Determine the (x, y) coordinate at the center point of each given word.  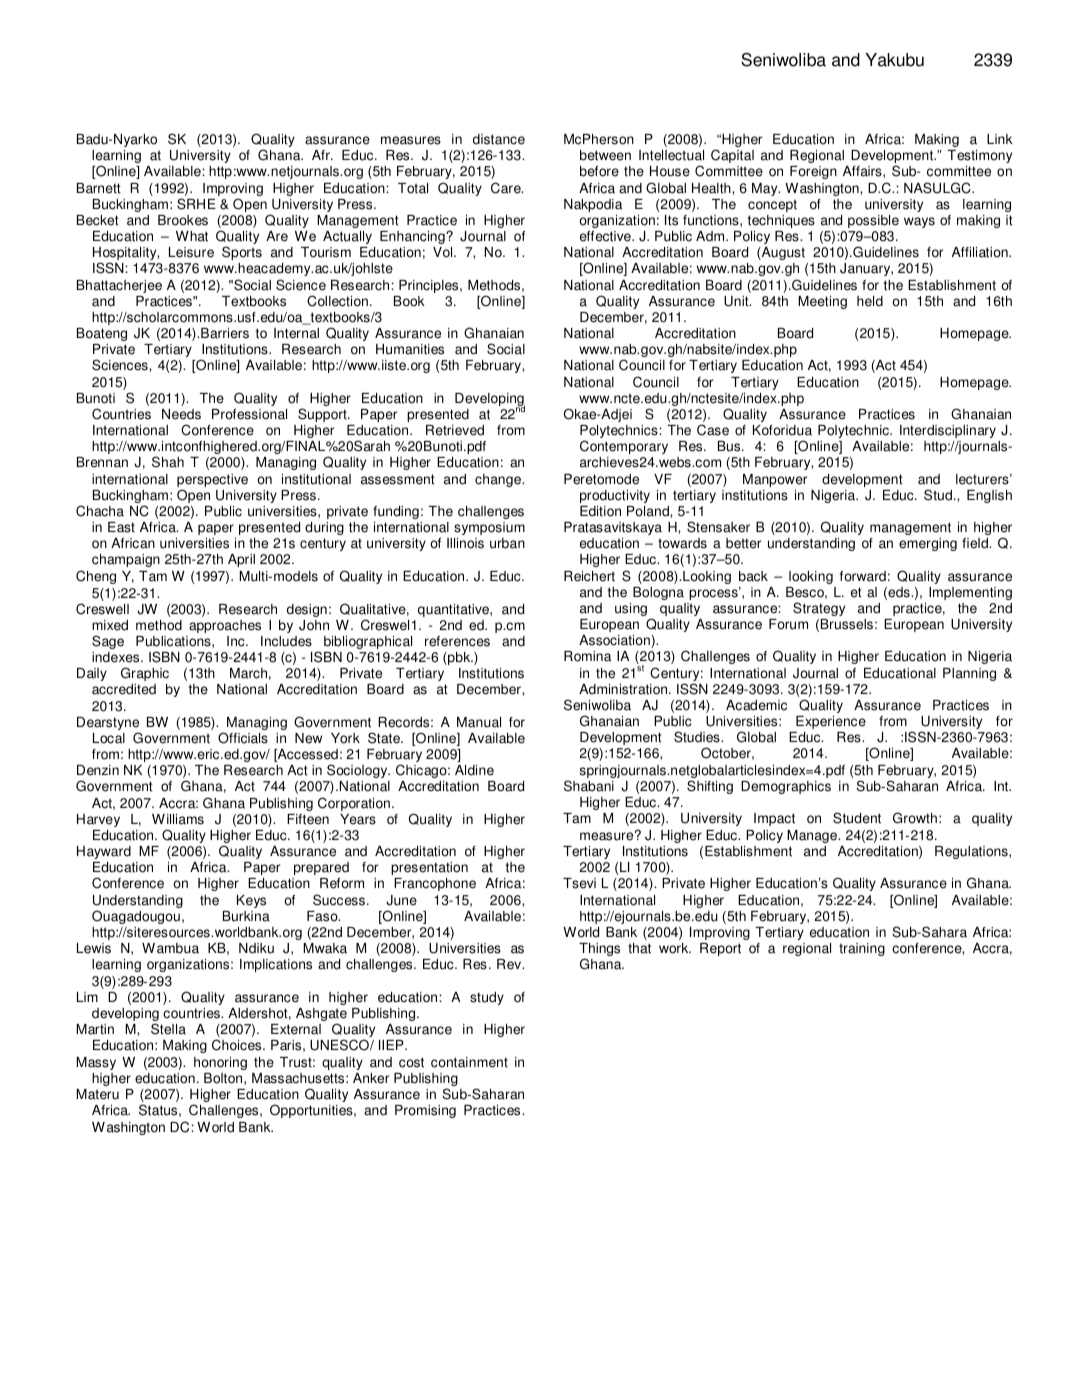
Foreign (813, 172)
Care (507, 188)
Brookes (183, 220)
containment (469, 1062)
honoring (220, 1063)
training (862, 949)
